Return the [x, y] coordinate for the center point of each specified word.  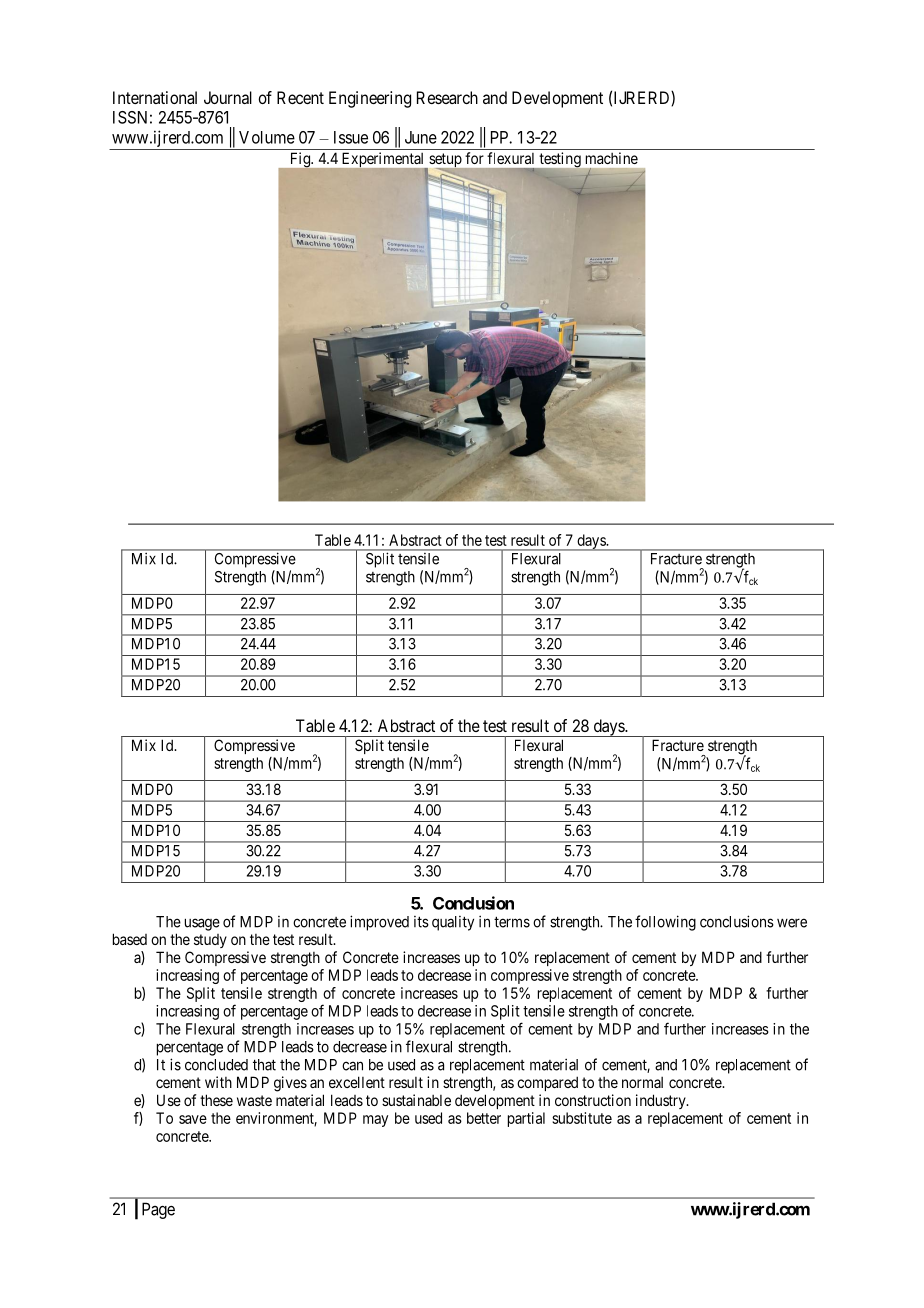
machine [612, 158]
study [210, 941]
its [421, 922]
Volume [267, 137]
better [484, 1118]
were [792, 923]
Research [447, 97]
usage [202, 924]
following [665, 923]
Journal [228, 97]
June [421, 137]
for [474, 158]
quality [453, 923]
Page [158, 1210]
